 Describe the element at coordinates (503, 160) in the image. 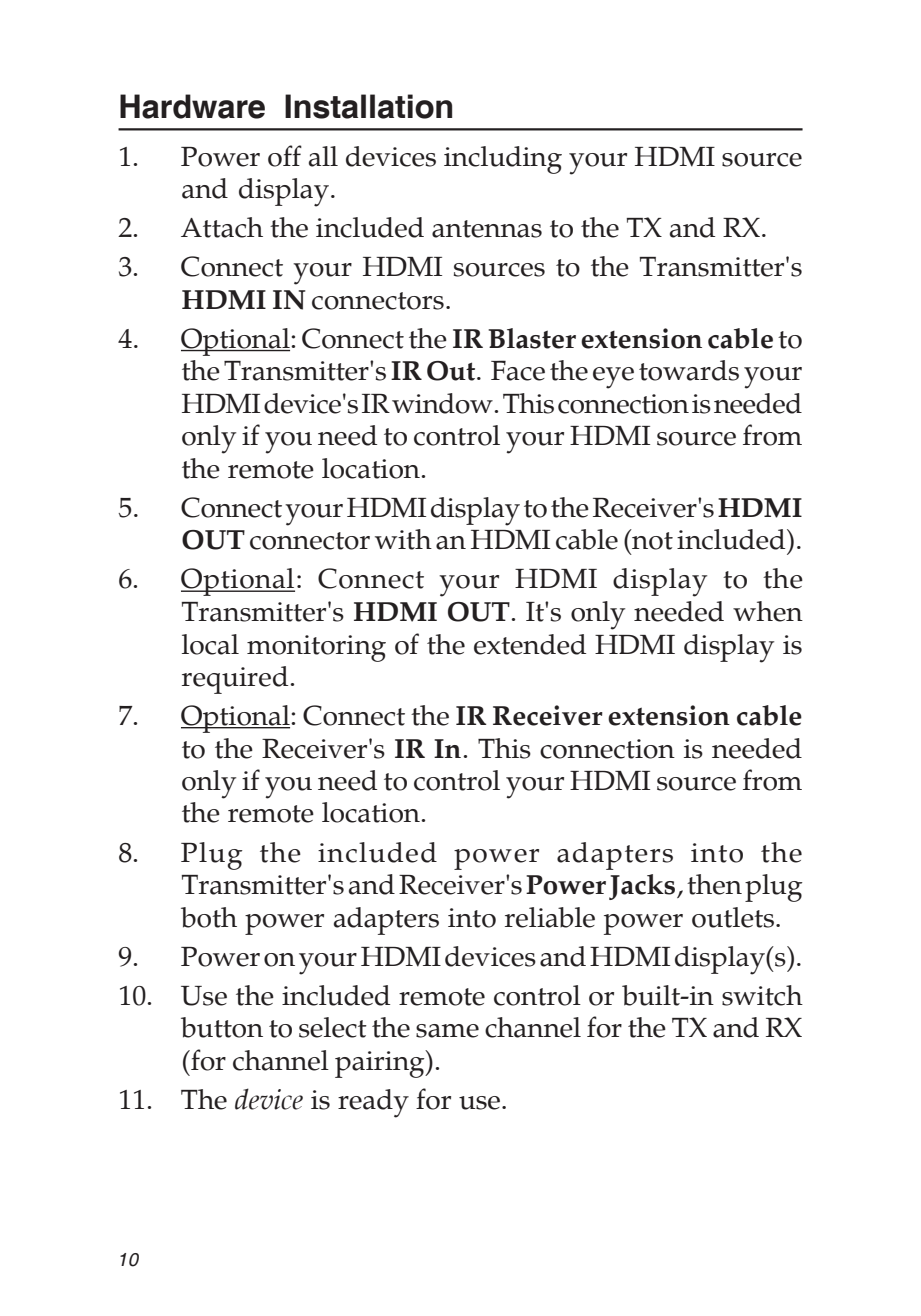

I see `including` at that location.
